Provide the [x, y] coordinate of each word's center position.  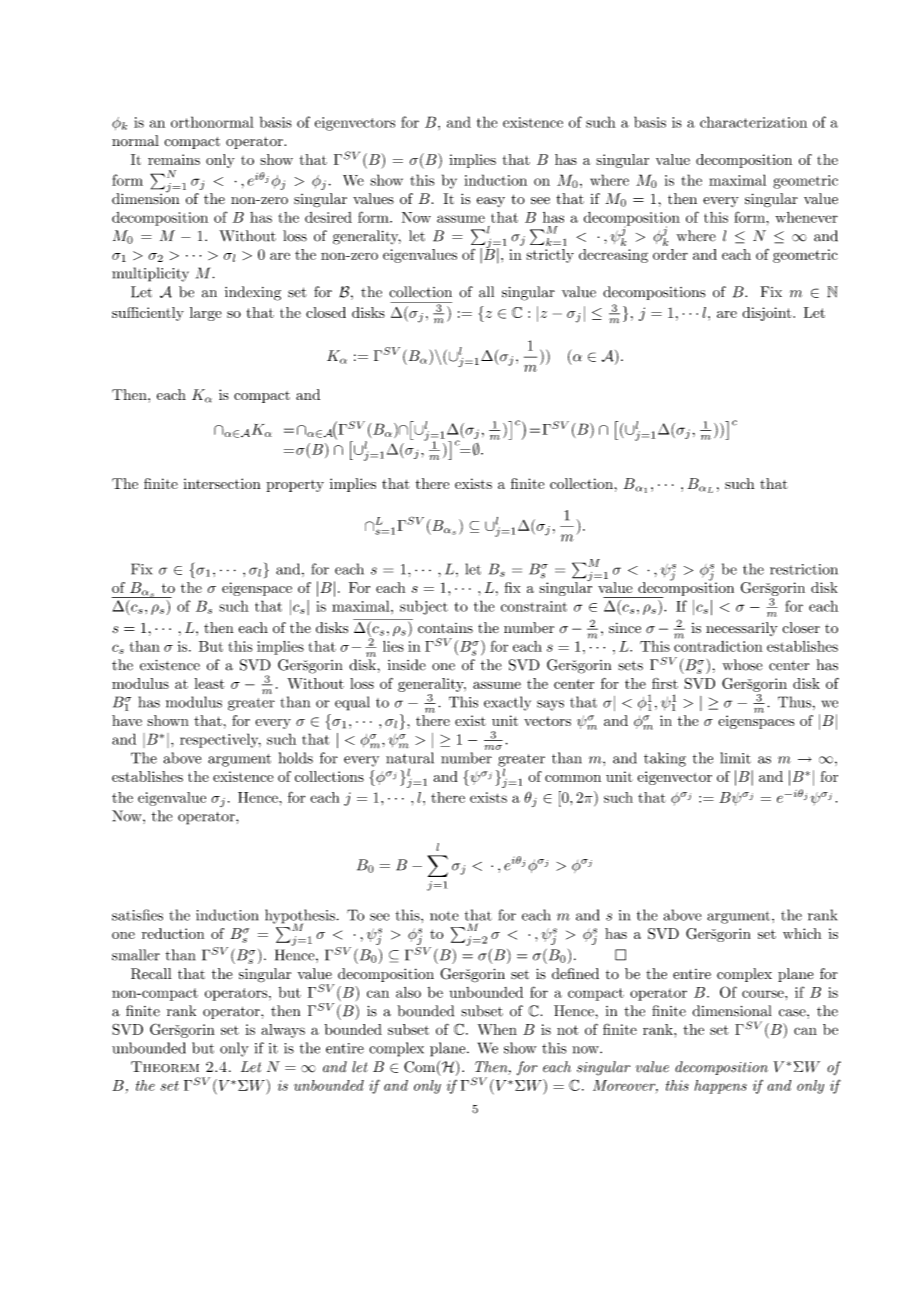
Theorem [165, 1067]
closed [326, 312]
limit [735, 758]
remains [174, 159]
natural [410, 758]
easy [491, 202]
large [206, 314]
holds [296, 758]
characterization [753, 122]
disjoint [768, 314]
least [209, 683]
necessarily [742, 629]
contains [445, 628]
